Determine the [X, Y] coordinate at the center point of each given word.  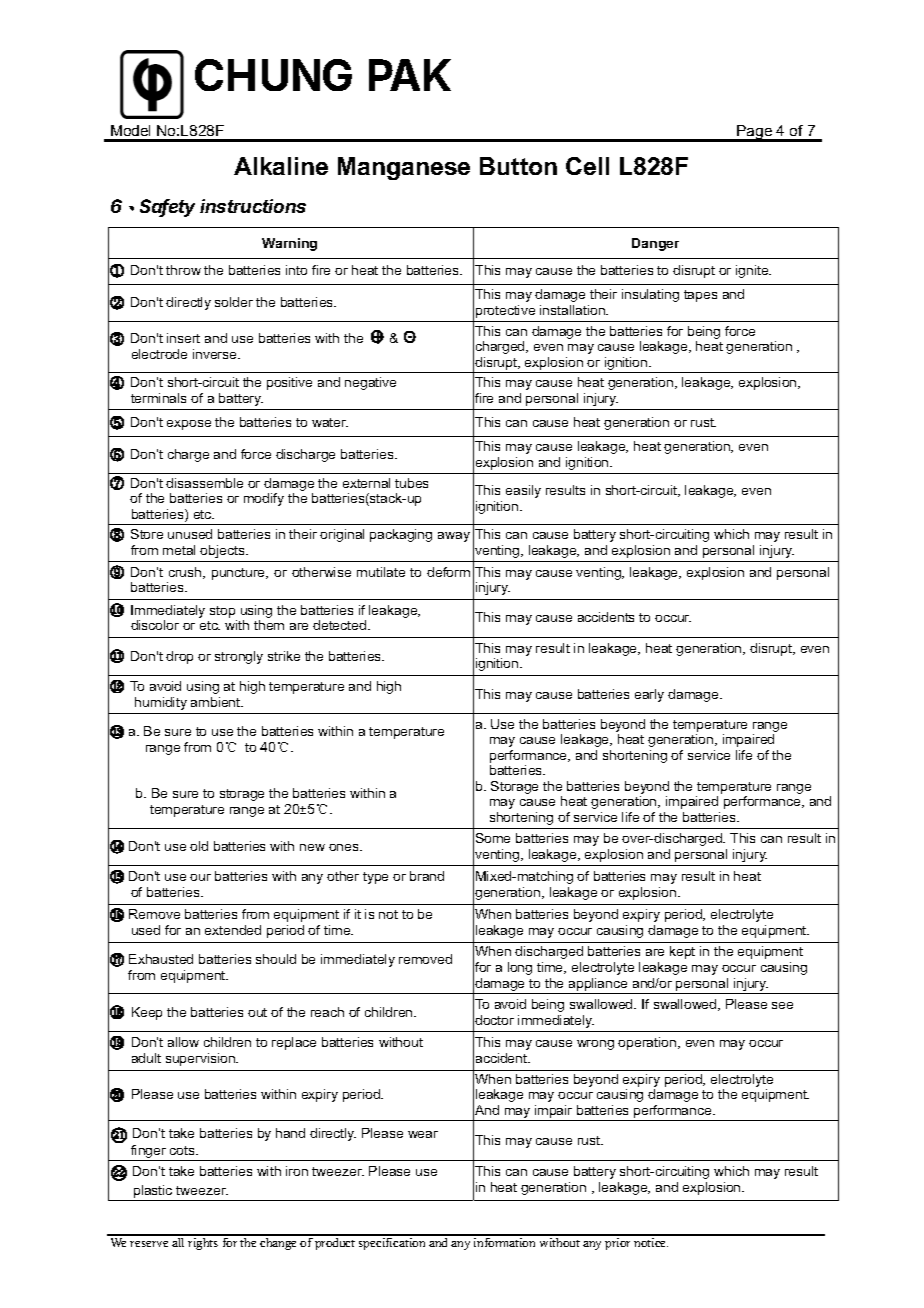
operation [648, 1043]
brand [427, 876]
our [200, 877]
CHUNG [273, 75]
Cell [587, 166]
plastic [153, 1191]
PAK [410, 75]
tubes [411, 483]
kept [682, 952]
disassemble [204, 483]
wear [423, 1134]
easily [523, 491]
